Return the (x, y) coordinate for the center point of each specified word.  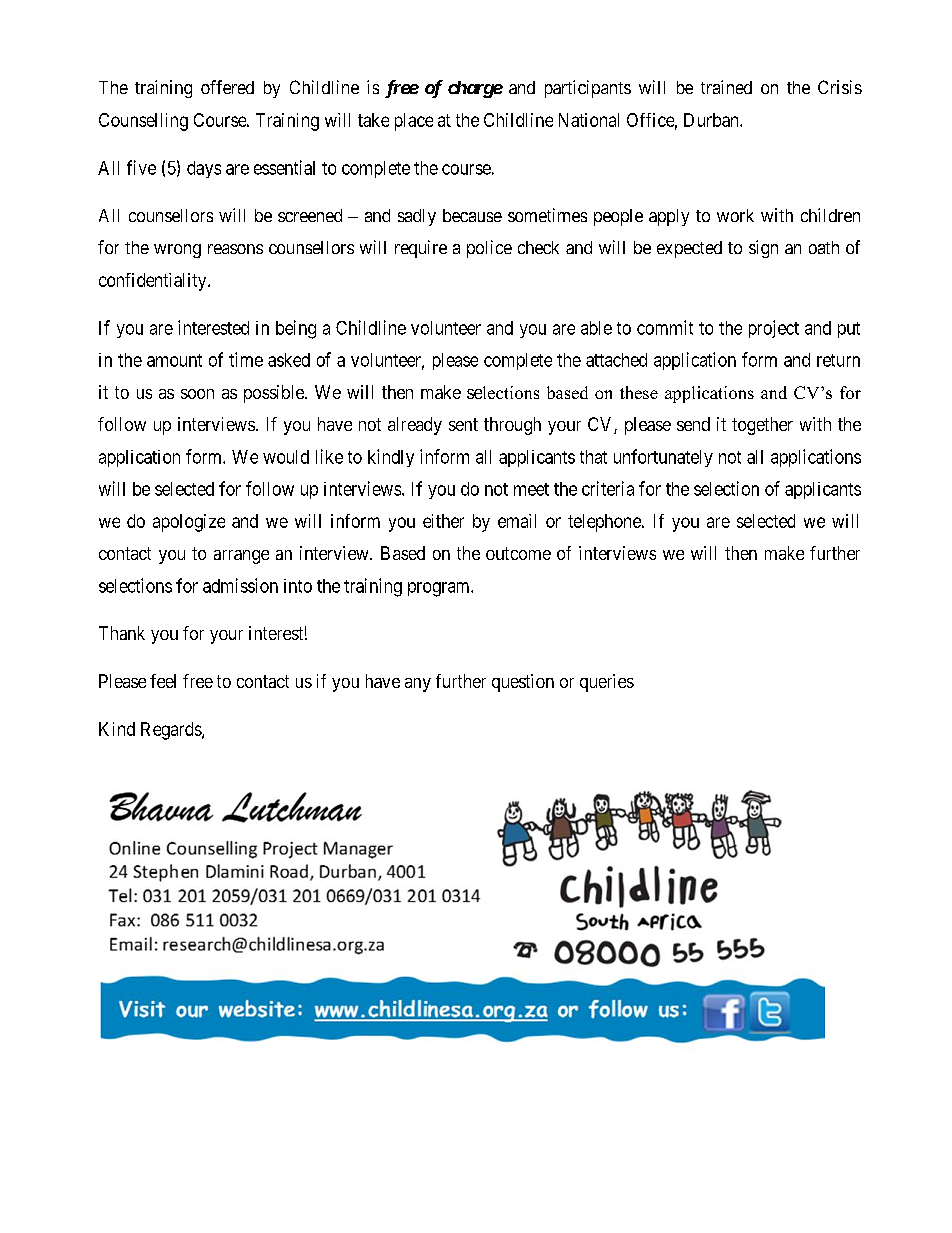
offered (227, 87)
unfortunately (663, 458)
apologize (189, 523)
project (774, 329)
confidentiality (154, 282)
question (523, 683)
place (414, 122)
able (596, 328)
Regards (172, 731)
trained (726, 87)
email (517, 521)
